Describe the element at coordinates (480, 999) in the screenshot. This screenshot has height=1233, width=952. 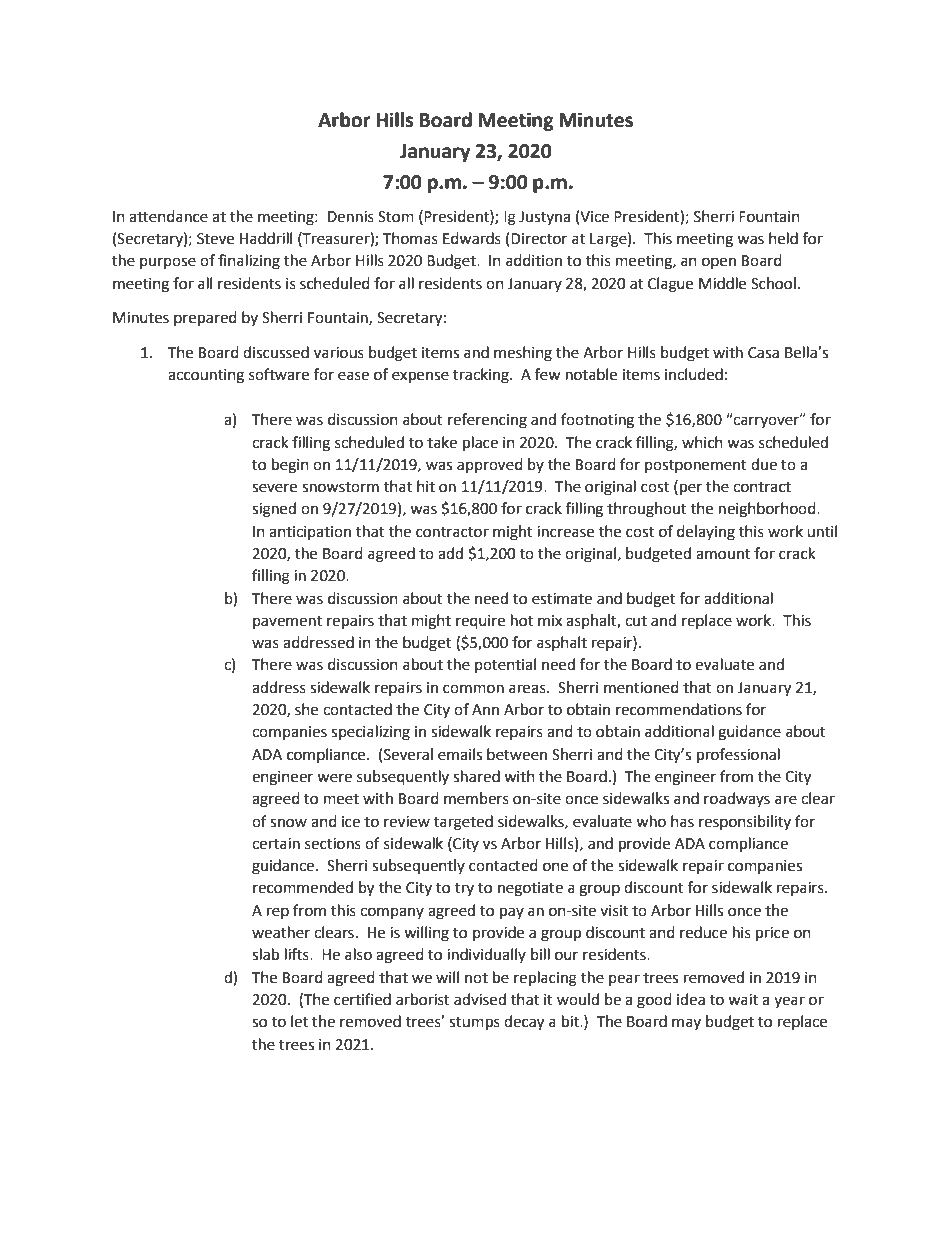
I see `advised` at that location.
